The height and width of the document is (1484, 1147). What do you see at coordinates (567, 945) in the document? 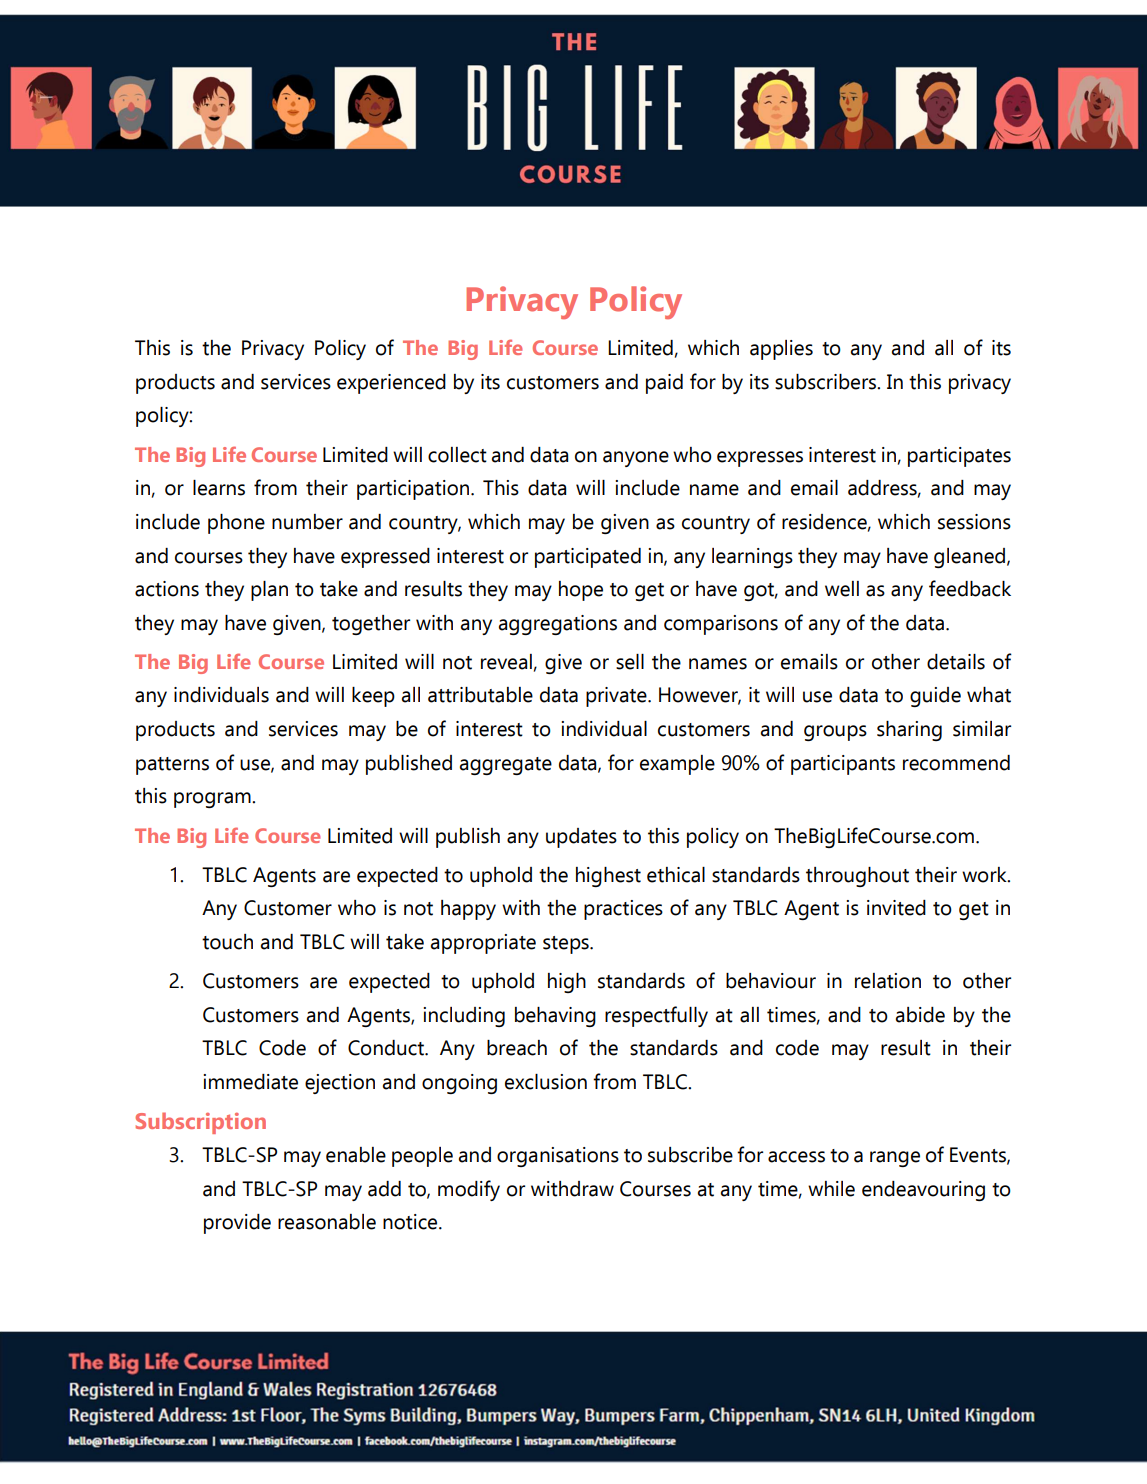
I see `steps` at bounding box center [567, 945].
